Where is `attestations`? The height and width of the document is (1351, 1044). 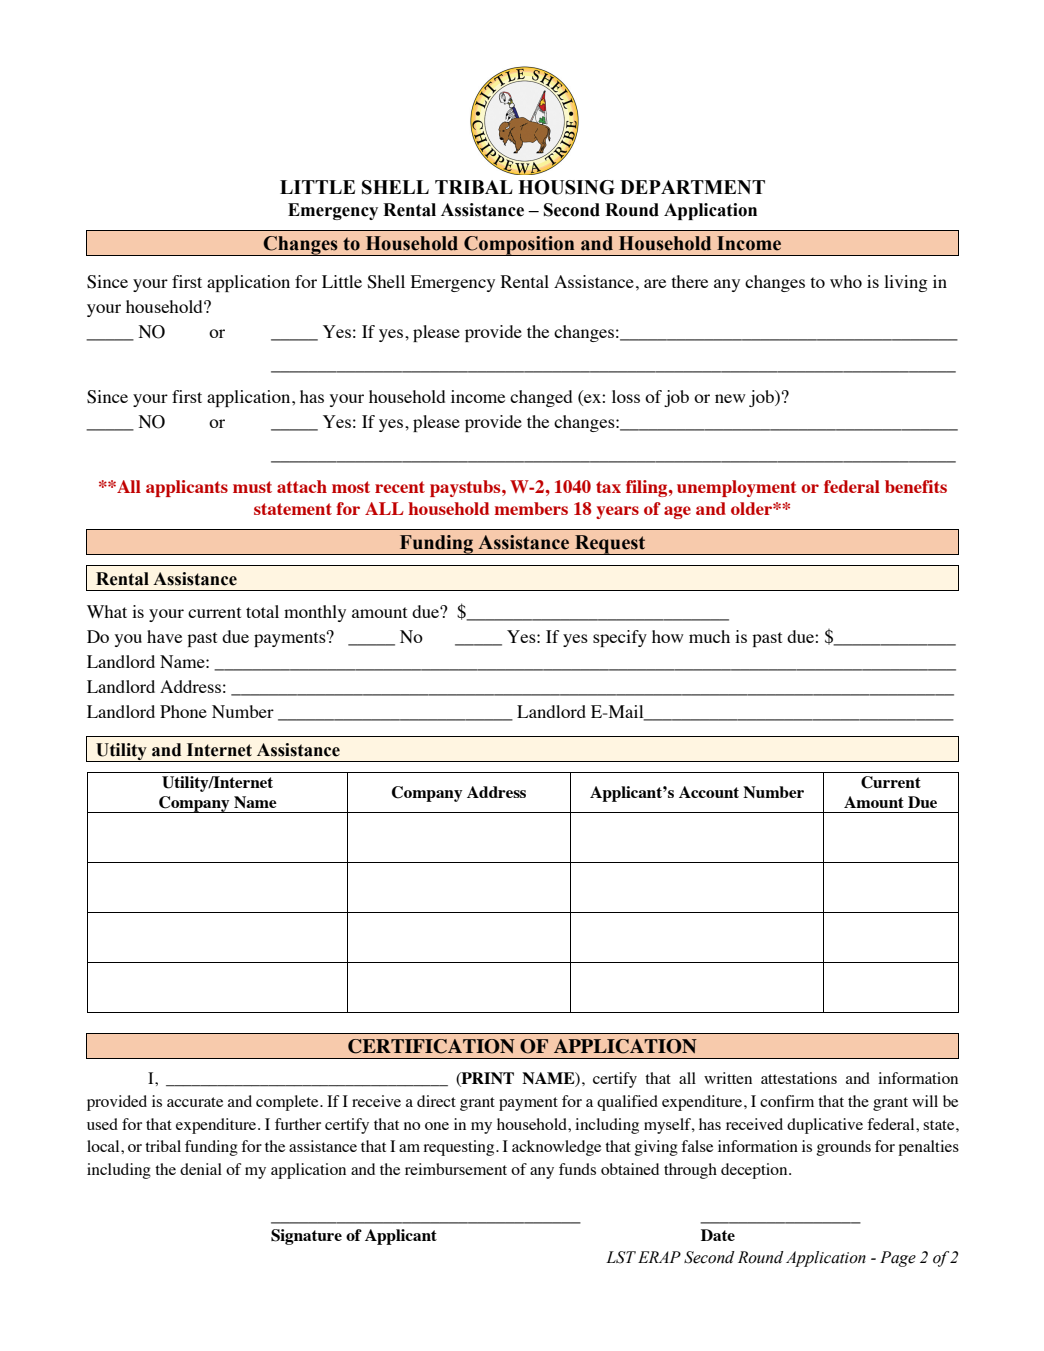
attestations is located at coordinates (799, 1078).
